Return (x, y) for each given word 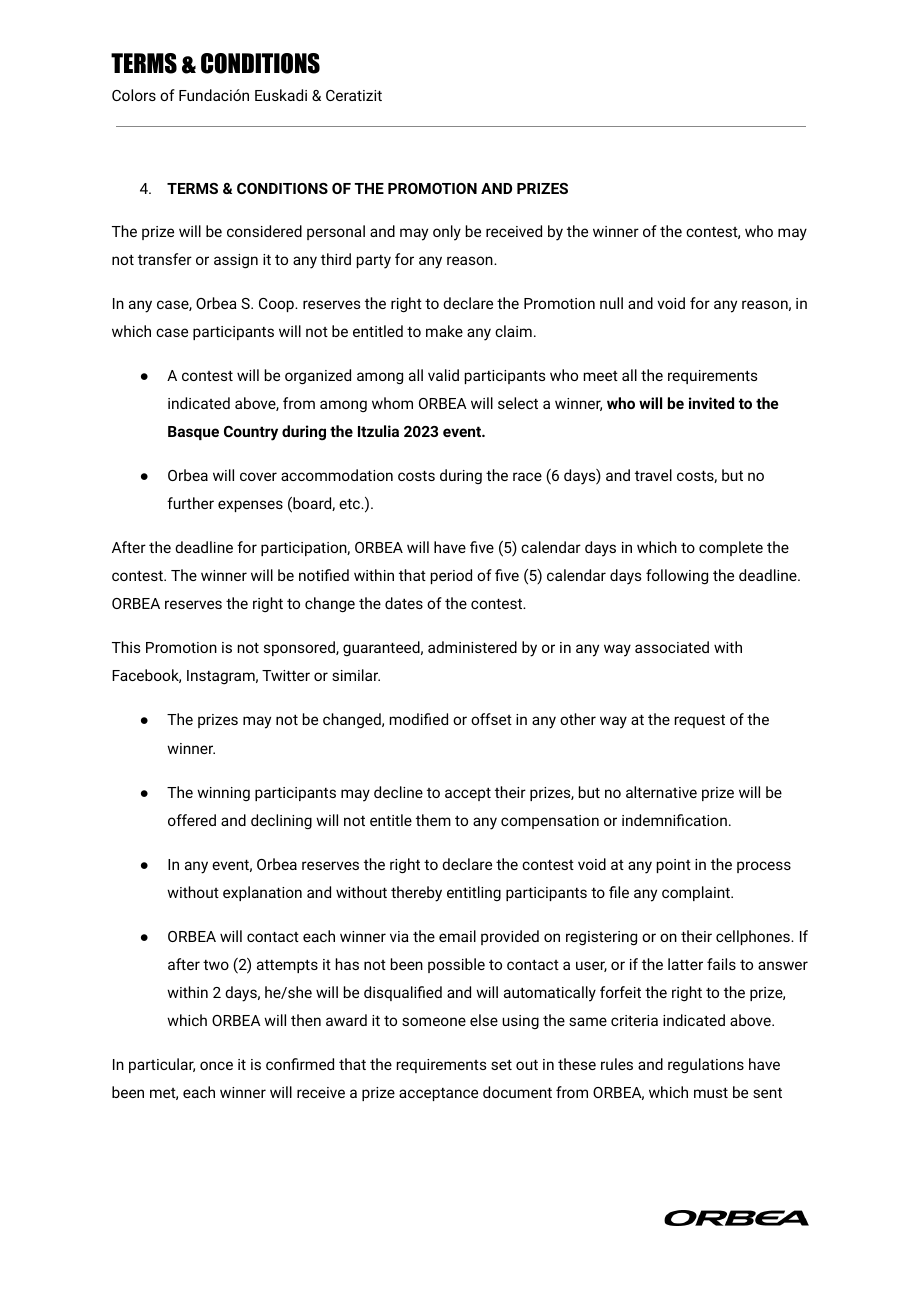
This (126, 647)
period (451, 576)
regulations (706, 1066)
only (447, 233)
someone (434, 1021)
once (216, 1065)
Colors (134, 95)
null (611, 303)
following (677, 577)
